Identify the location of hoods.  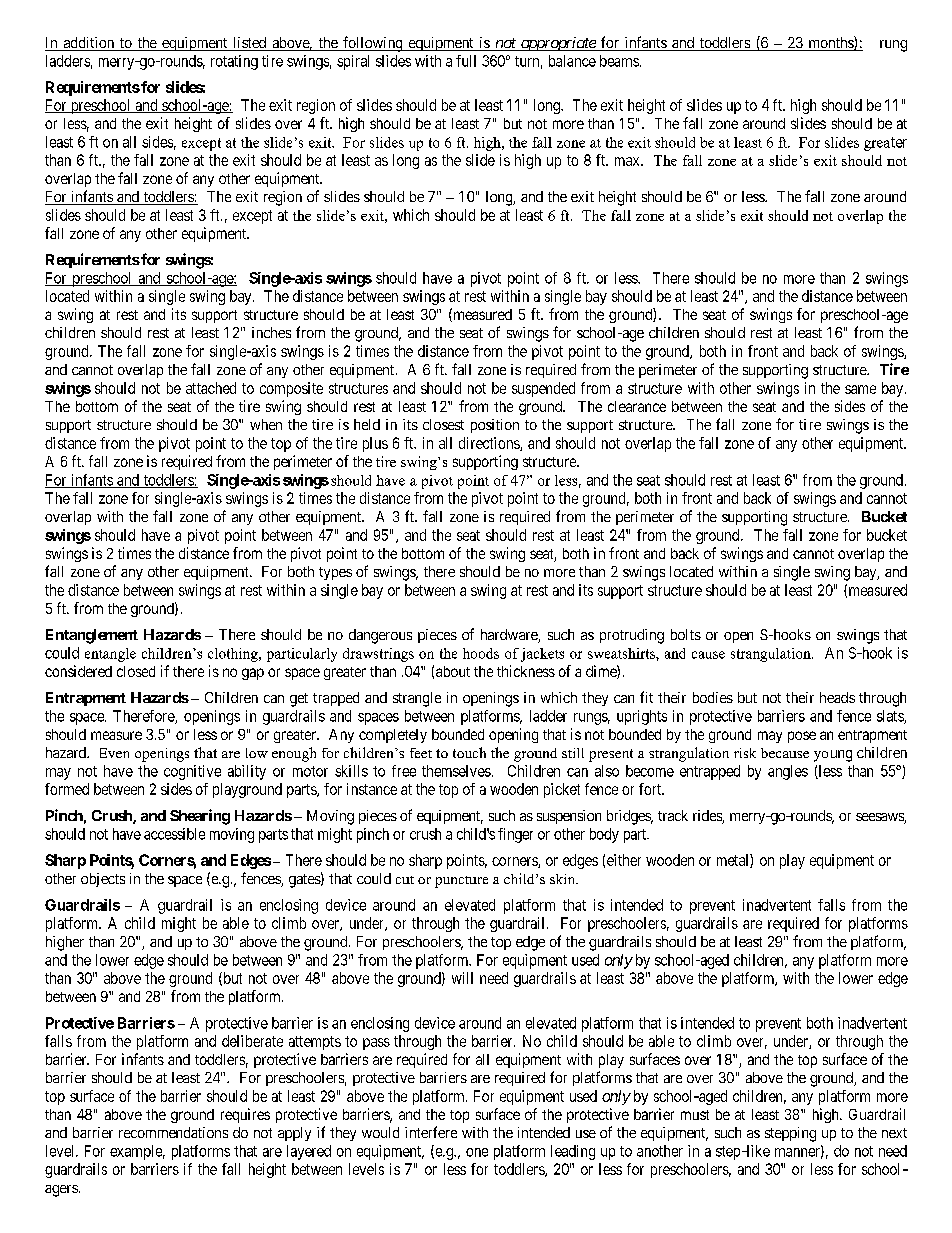
(481, 653).
